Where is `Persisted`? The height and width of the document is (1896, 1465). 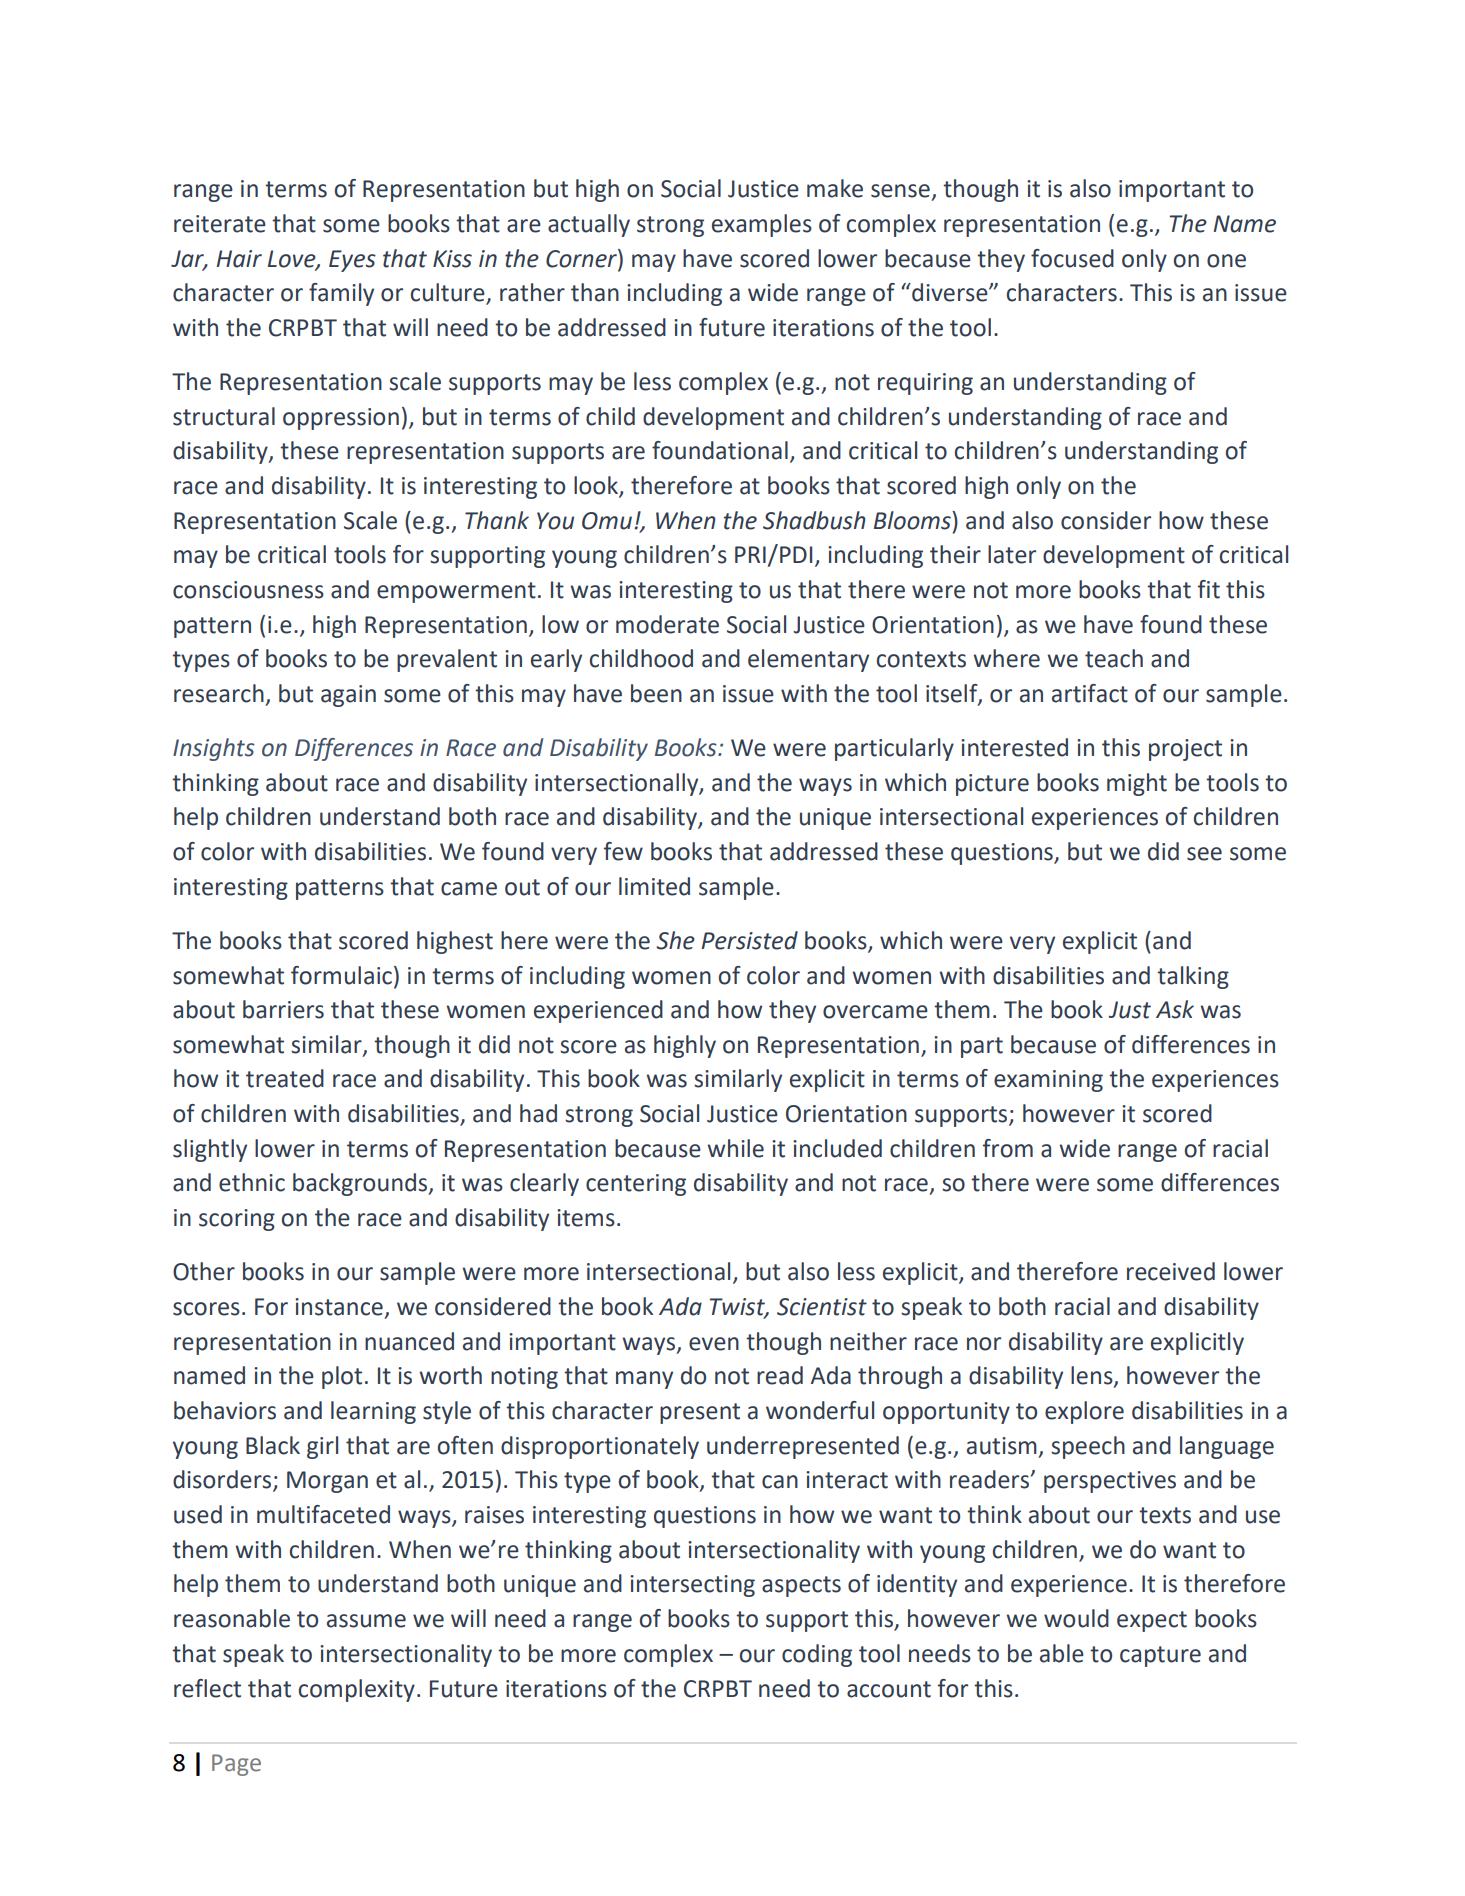 Persisted is located at coordinates (750, 940).
